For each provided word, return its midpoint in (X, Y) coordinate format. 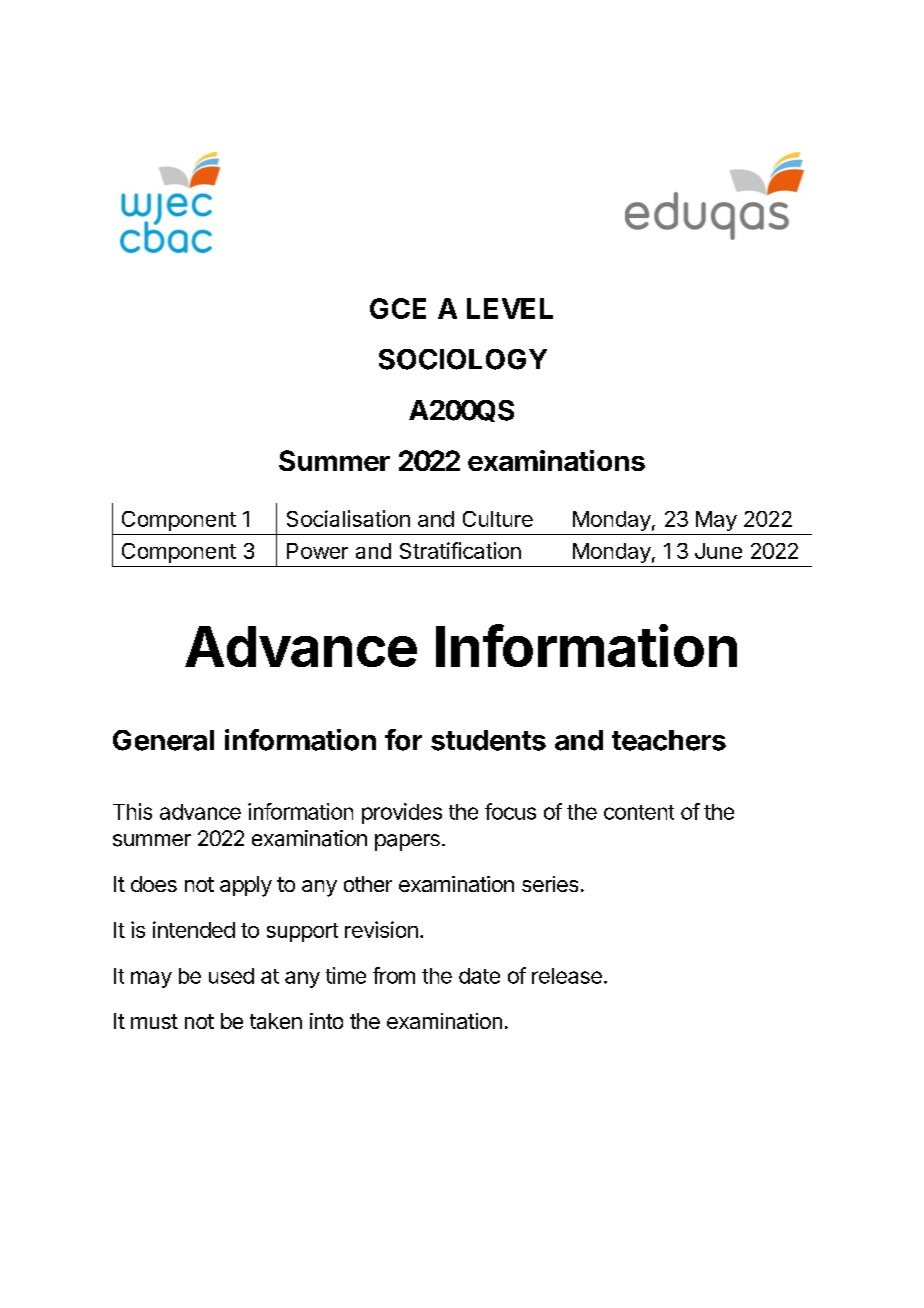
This (132, 811)
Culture (498, 519)
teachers (669, 740)
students (488, 740)
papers (407, 842)
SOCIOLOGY (463, 359)
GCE (398, 308)
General (163, 740)
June (718, 551)
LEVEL (510, 308)
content (639, 812)
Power (317, 551)
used (231, 976)
